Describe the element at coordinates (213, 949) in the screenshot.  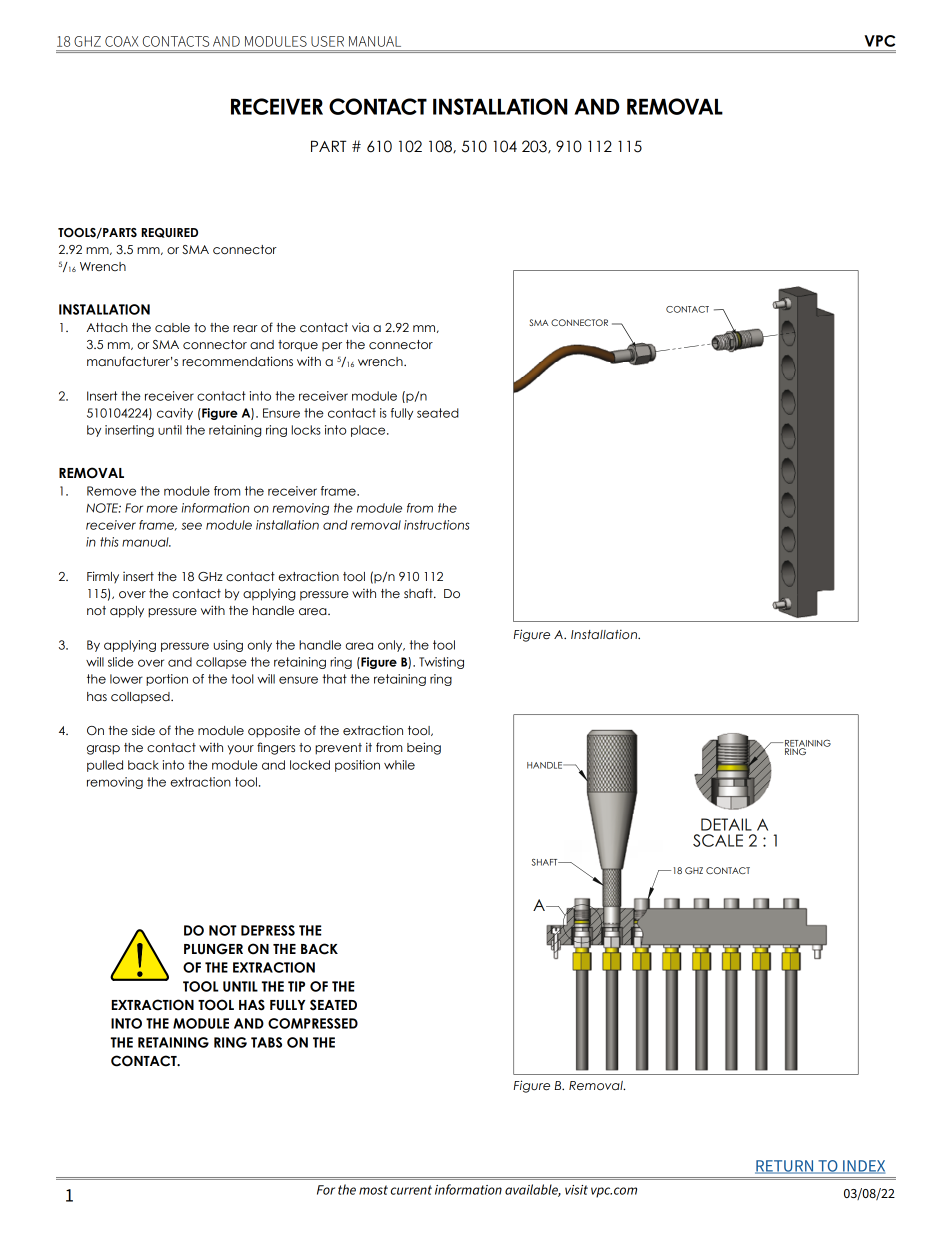
I see `PLUNGER` at that location.
